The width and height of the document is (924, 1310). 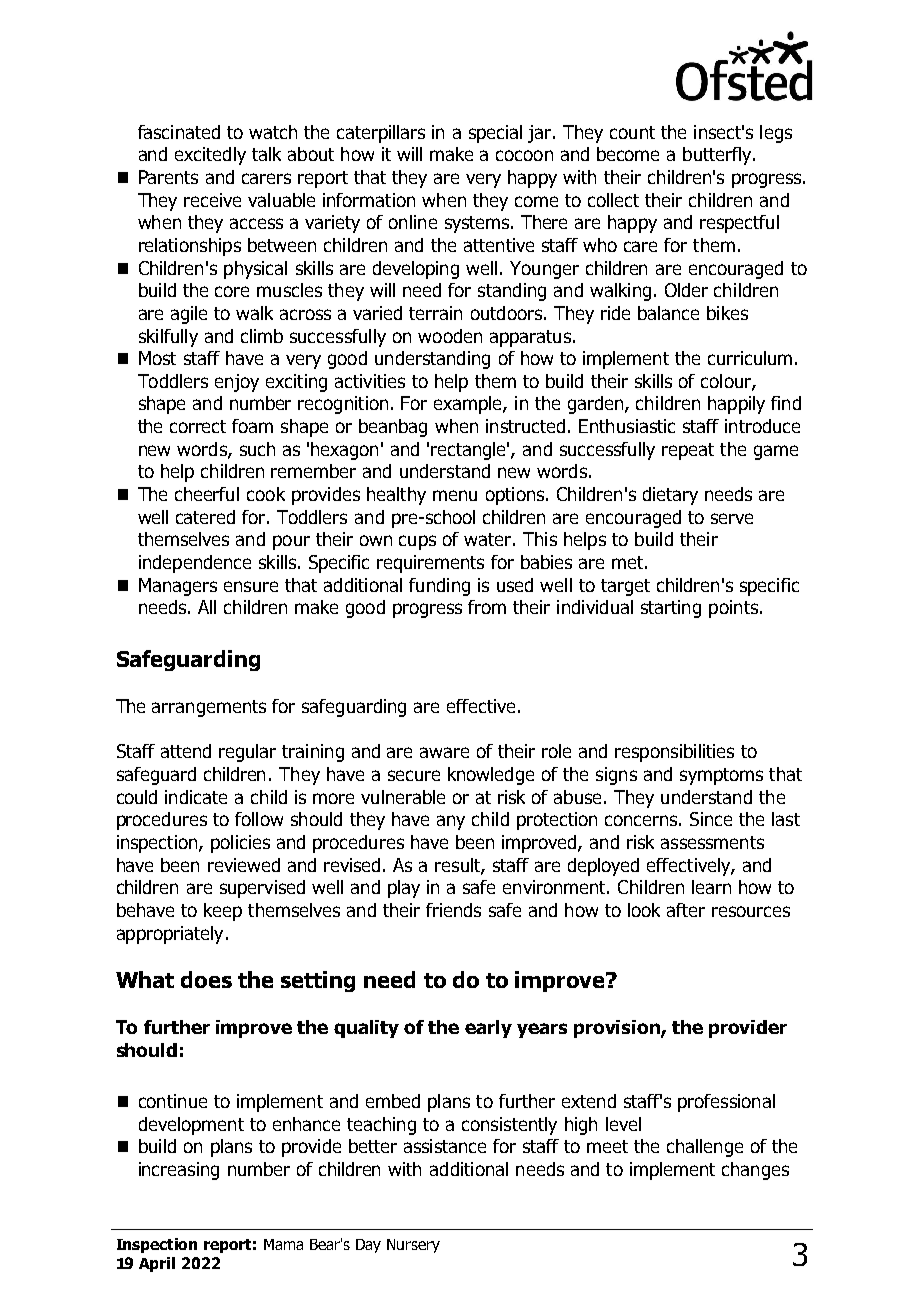 What do you see at coordinates (210, 156) in the document?
I see `excitedly` at bounding box center [210, 156].
